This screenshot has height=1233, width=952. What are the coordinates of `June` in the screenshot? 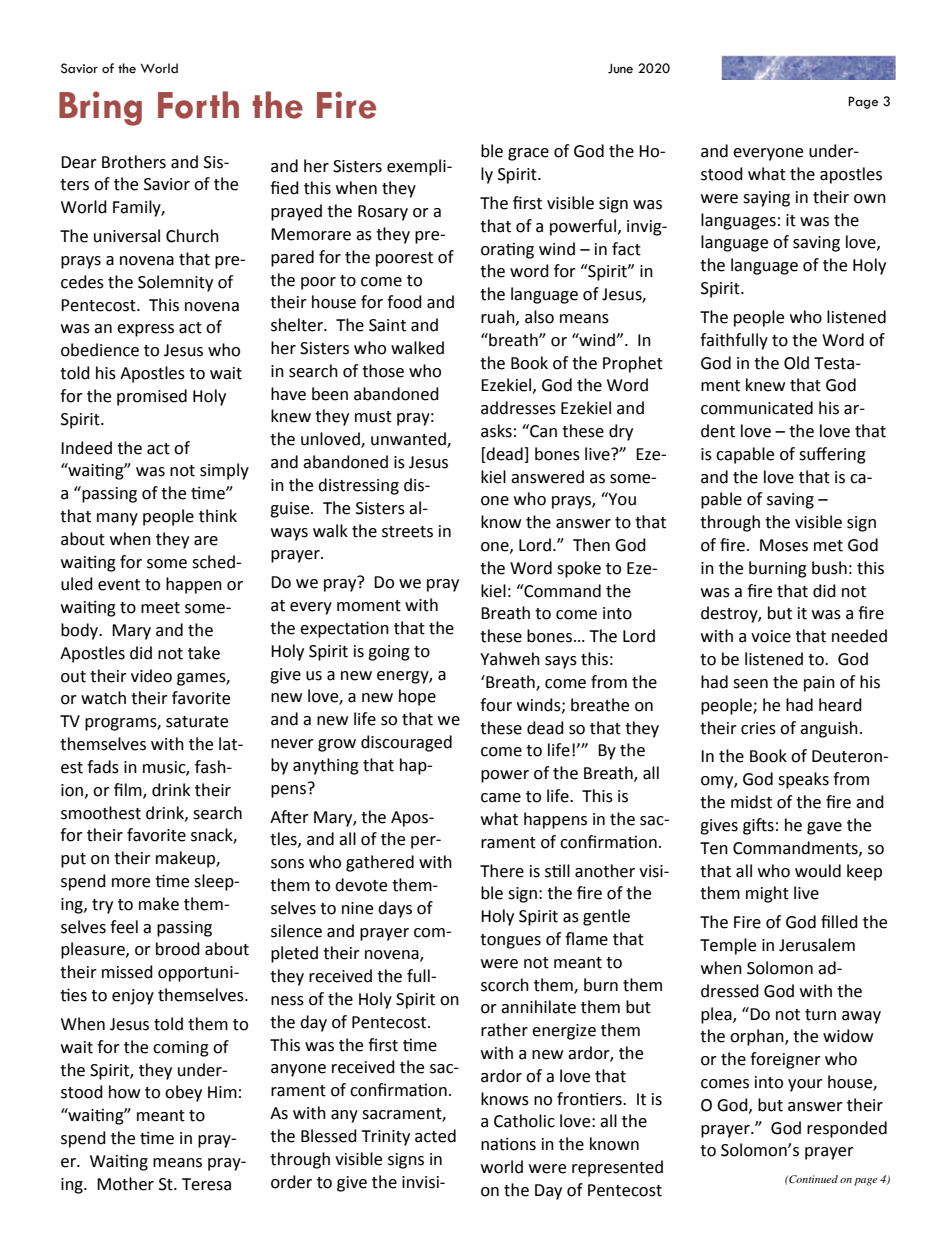 It's located at (620, 68).
